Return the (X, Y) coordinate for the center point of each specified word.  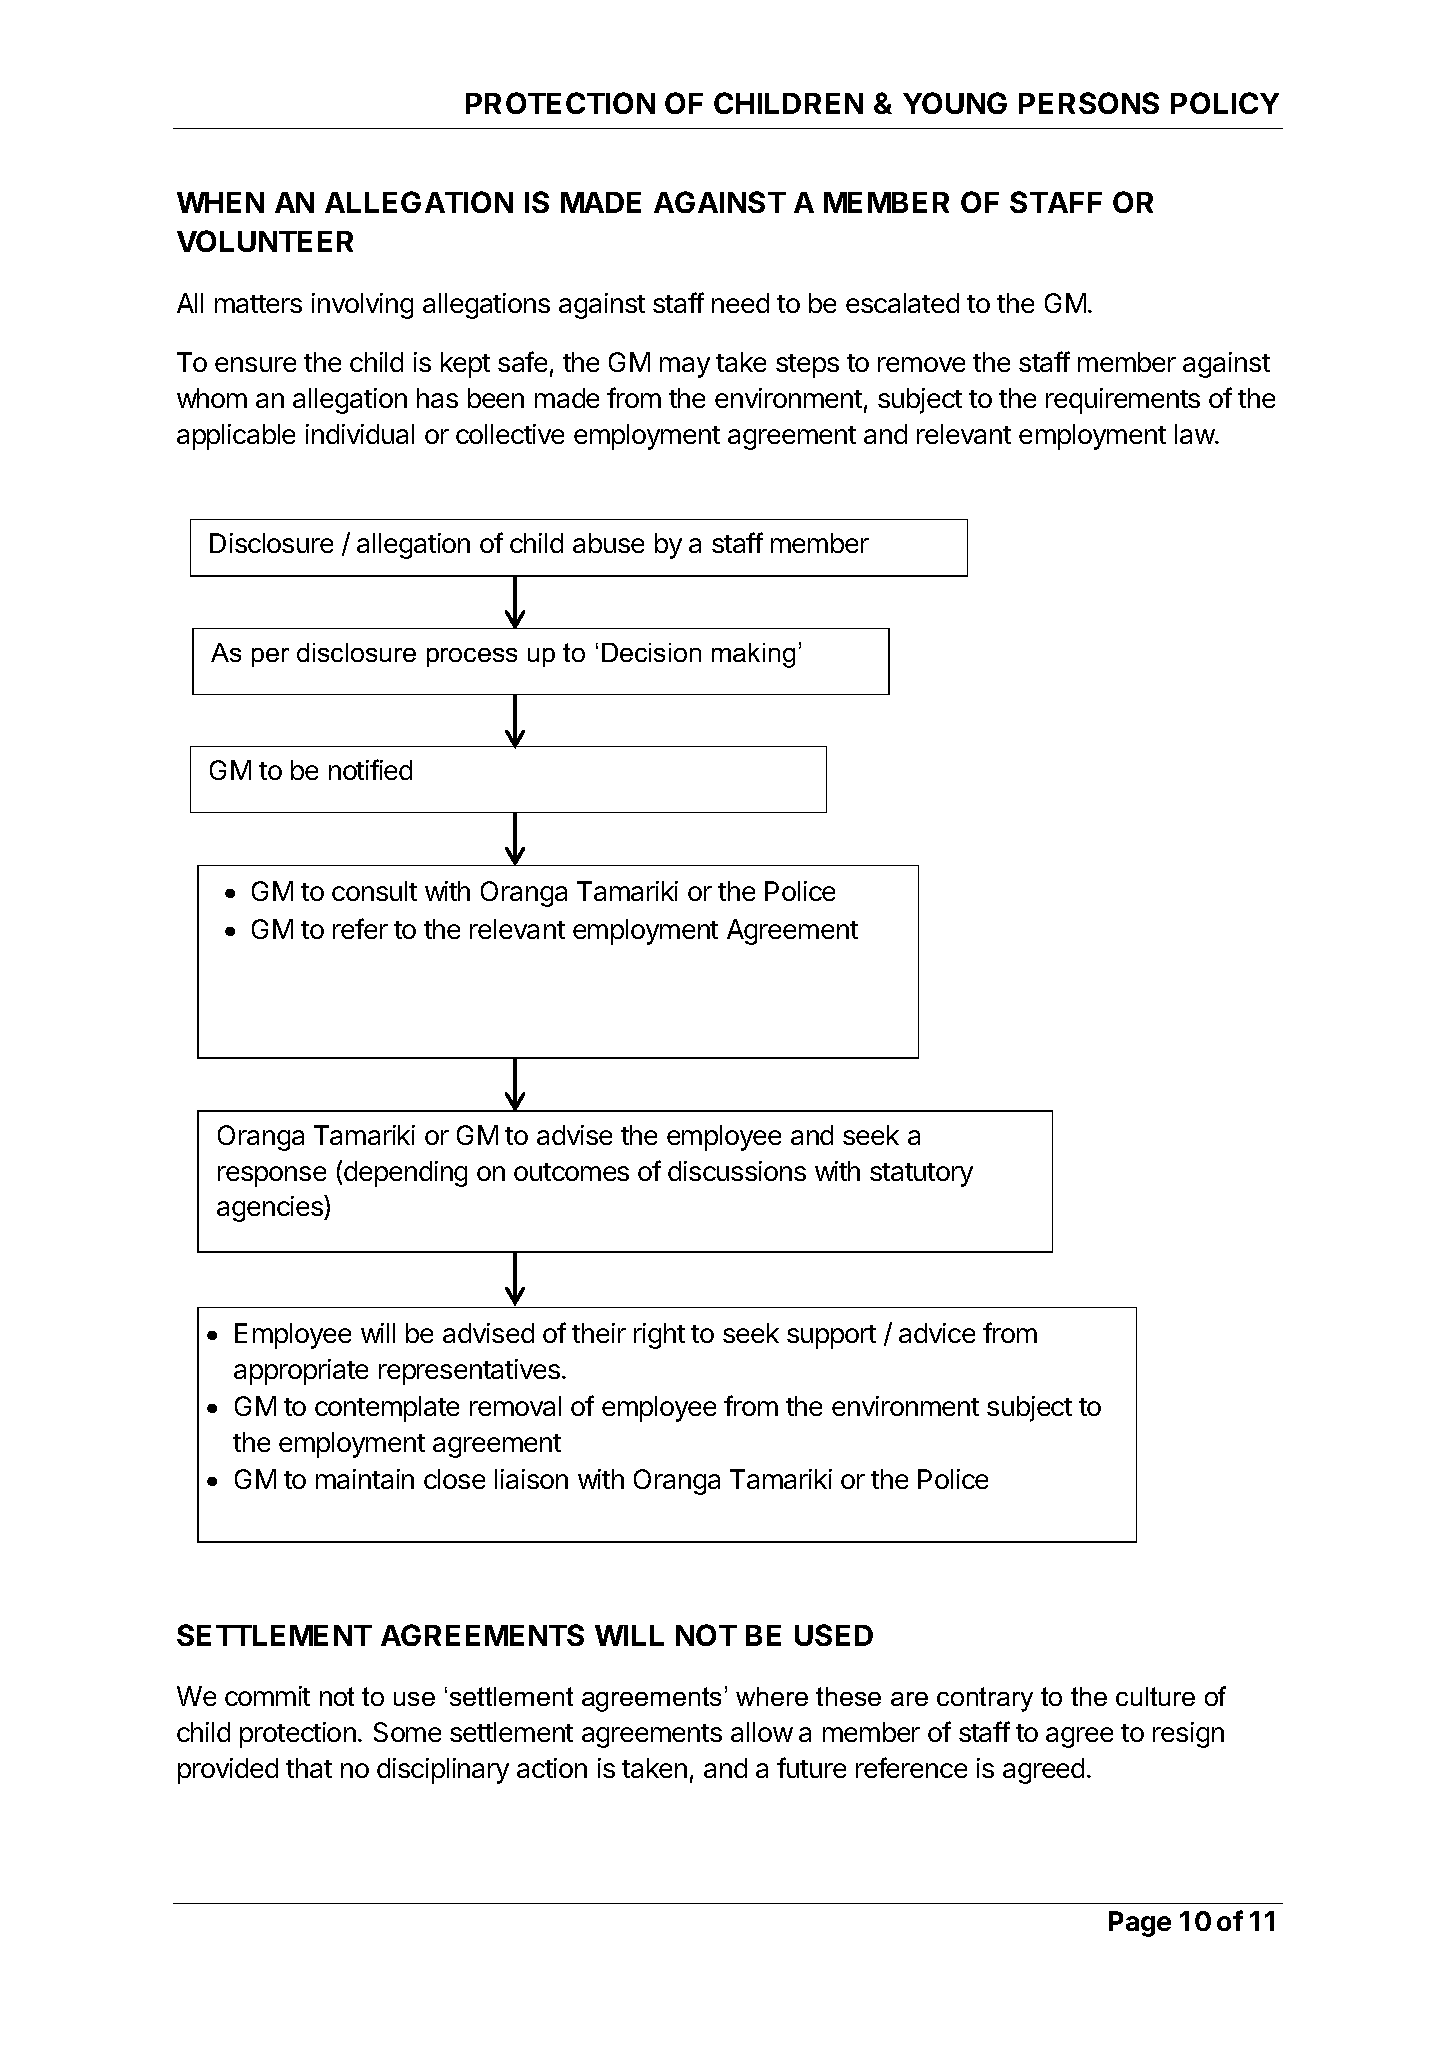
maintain (365, 1479)
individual (360, 434)
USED (834, 1635)
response (272, 1176)
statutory (921, 1175)
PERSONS (1089, 103)
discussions (737, 1171)
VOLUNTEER (265, 241)
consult (374, 891)
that (309, 1768)
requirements (1123, 401)
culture (1155, 1696)
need (740, 303)
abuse (608, 543)
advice (937, 1333)
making (753, 655)
